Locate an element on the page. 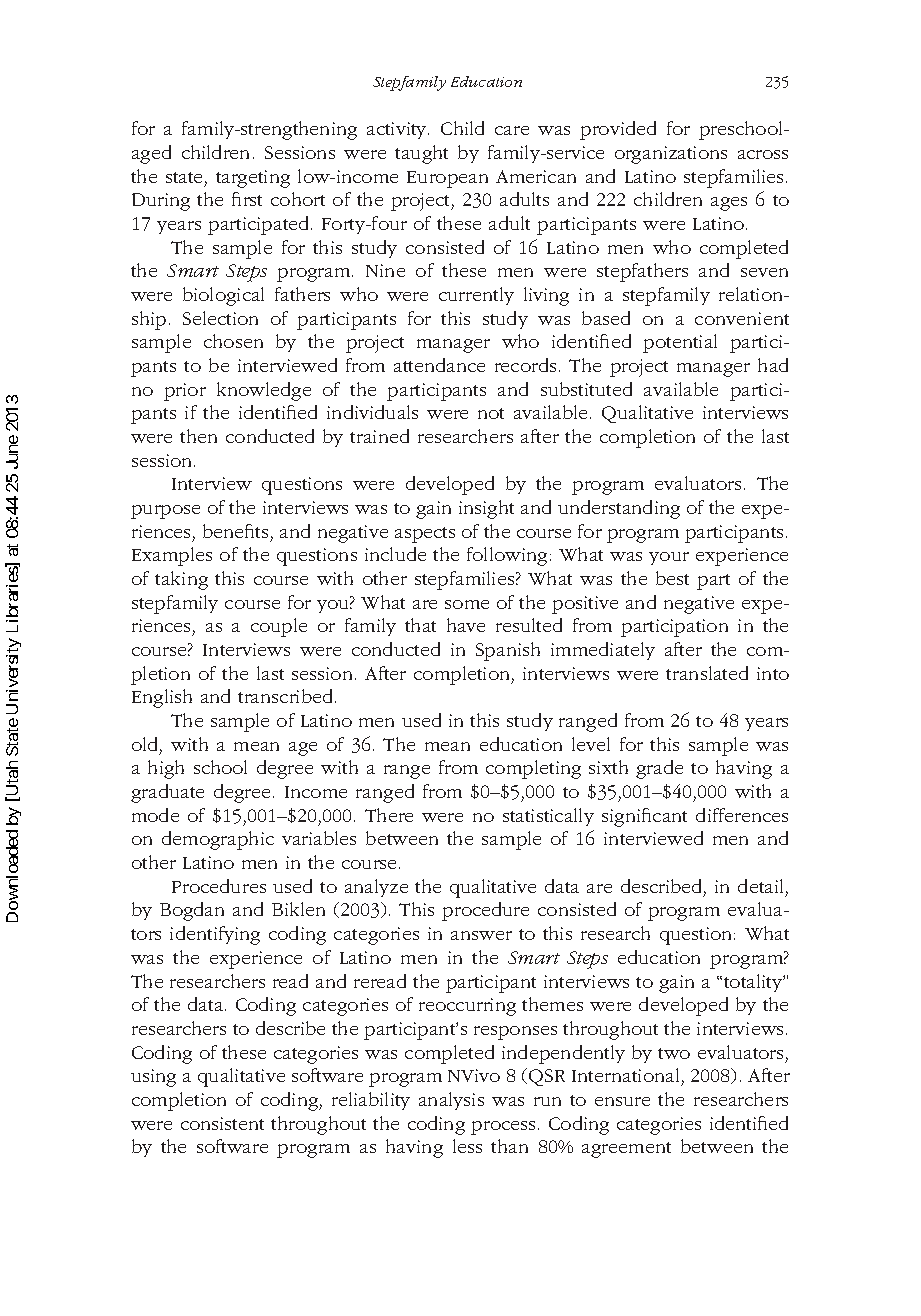  grade is located at coordinates (659, 769).
